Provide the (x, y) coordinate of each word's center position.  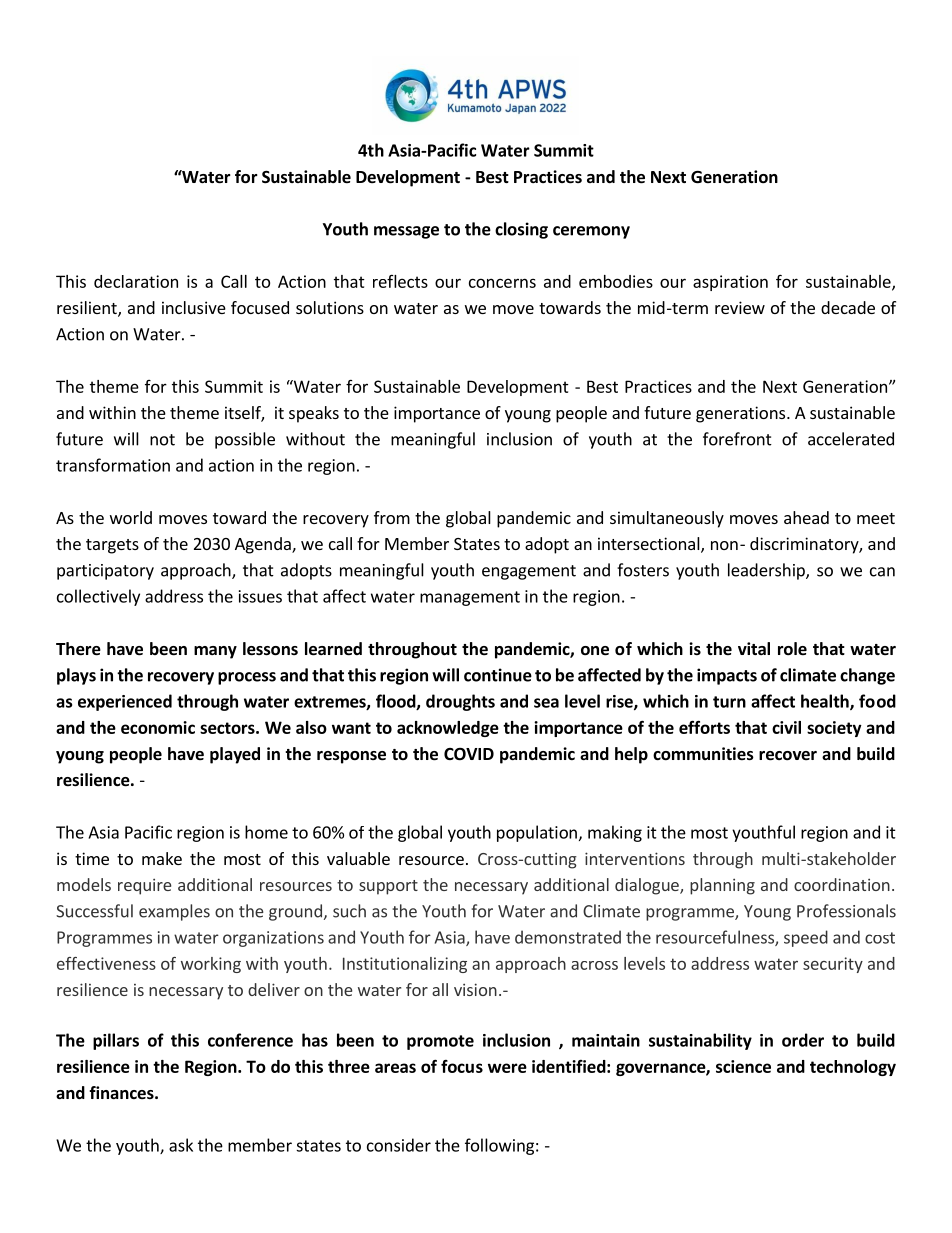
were (507, 1068)
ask (181, 1145)
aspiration (730, 283)
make (162, 858)
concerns (502, 283)
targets (112, 546)
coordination (842, 884)
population (537, 833)
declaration (136, 281)
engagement (529, 572)
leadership (767, 571)
